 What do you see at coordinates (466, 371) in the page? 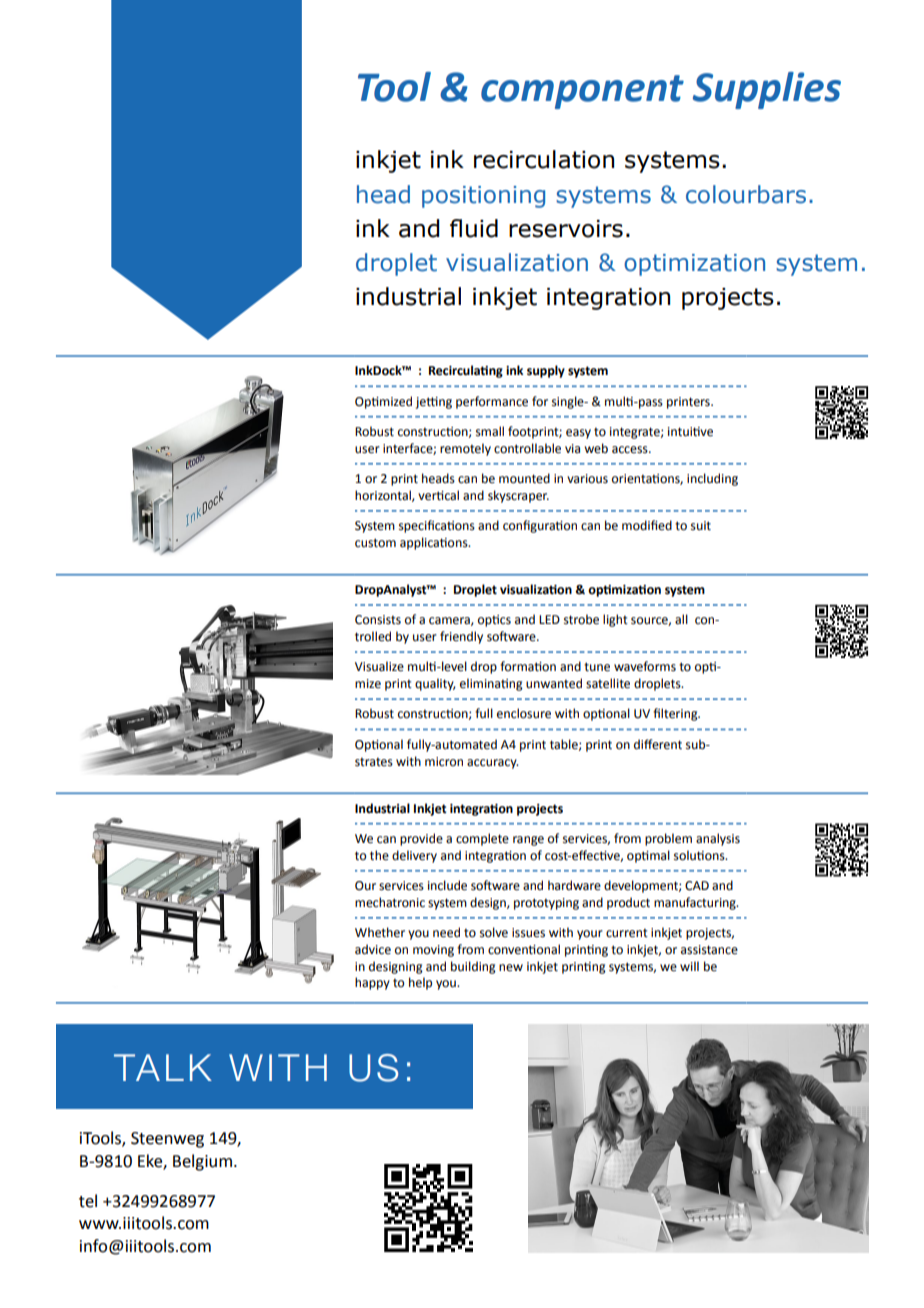
I see `Recirculating` at bounding box center [466, 371].
